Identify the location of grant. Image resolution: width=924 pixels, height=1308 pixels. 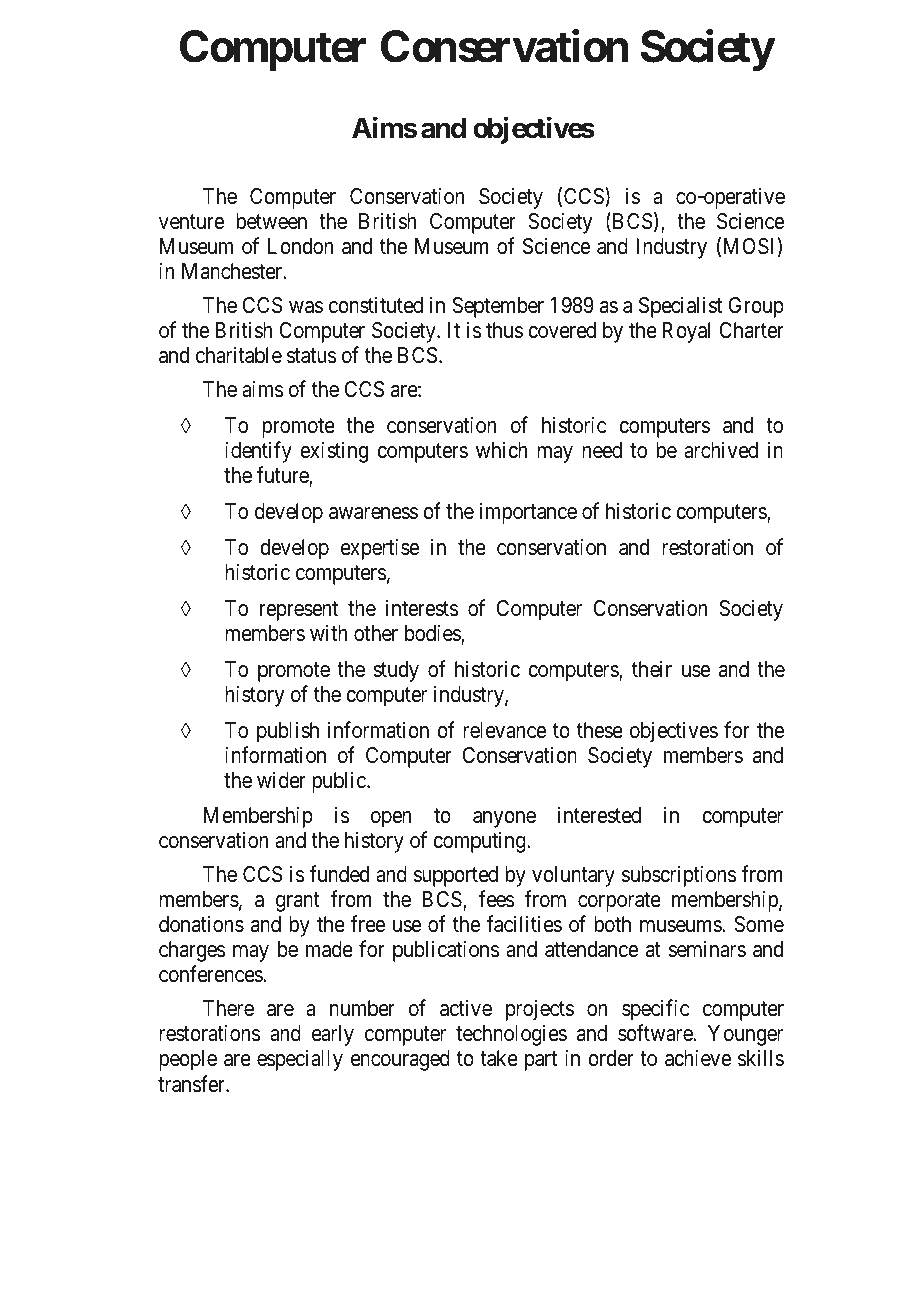
(298, 902).
